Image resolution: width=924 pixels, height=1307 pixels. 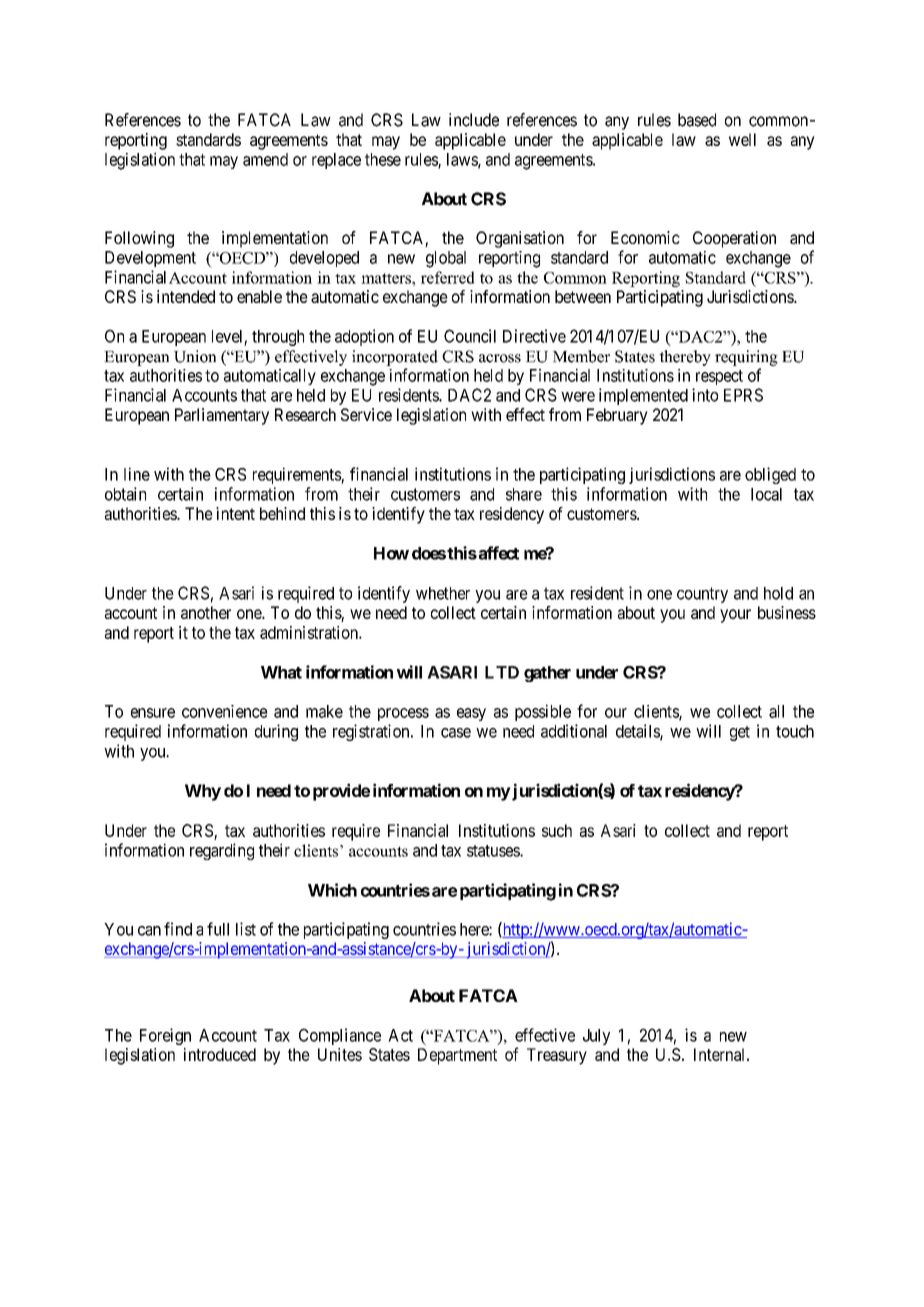 What do you see at coordinates (474, 120) in the document?
I see `include` at bounding box center [474, 120].
